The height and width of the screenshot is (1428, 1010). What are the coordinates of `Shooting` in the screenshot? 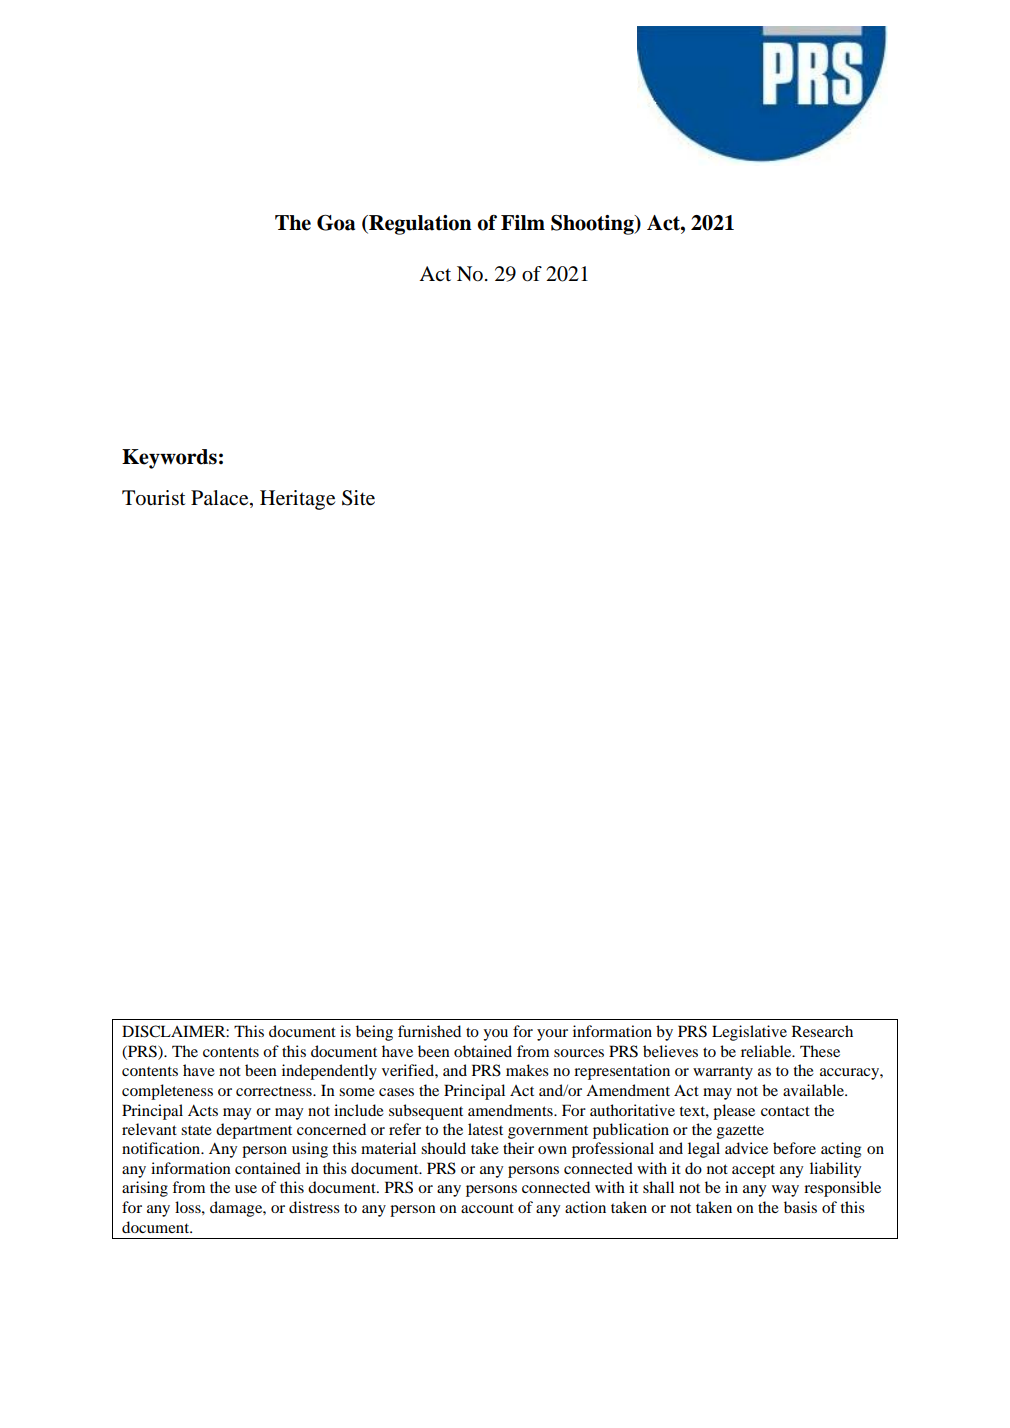 It's located at (593, 225).
